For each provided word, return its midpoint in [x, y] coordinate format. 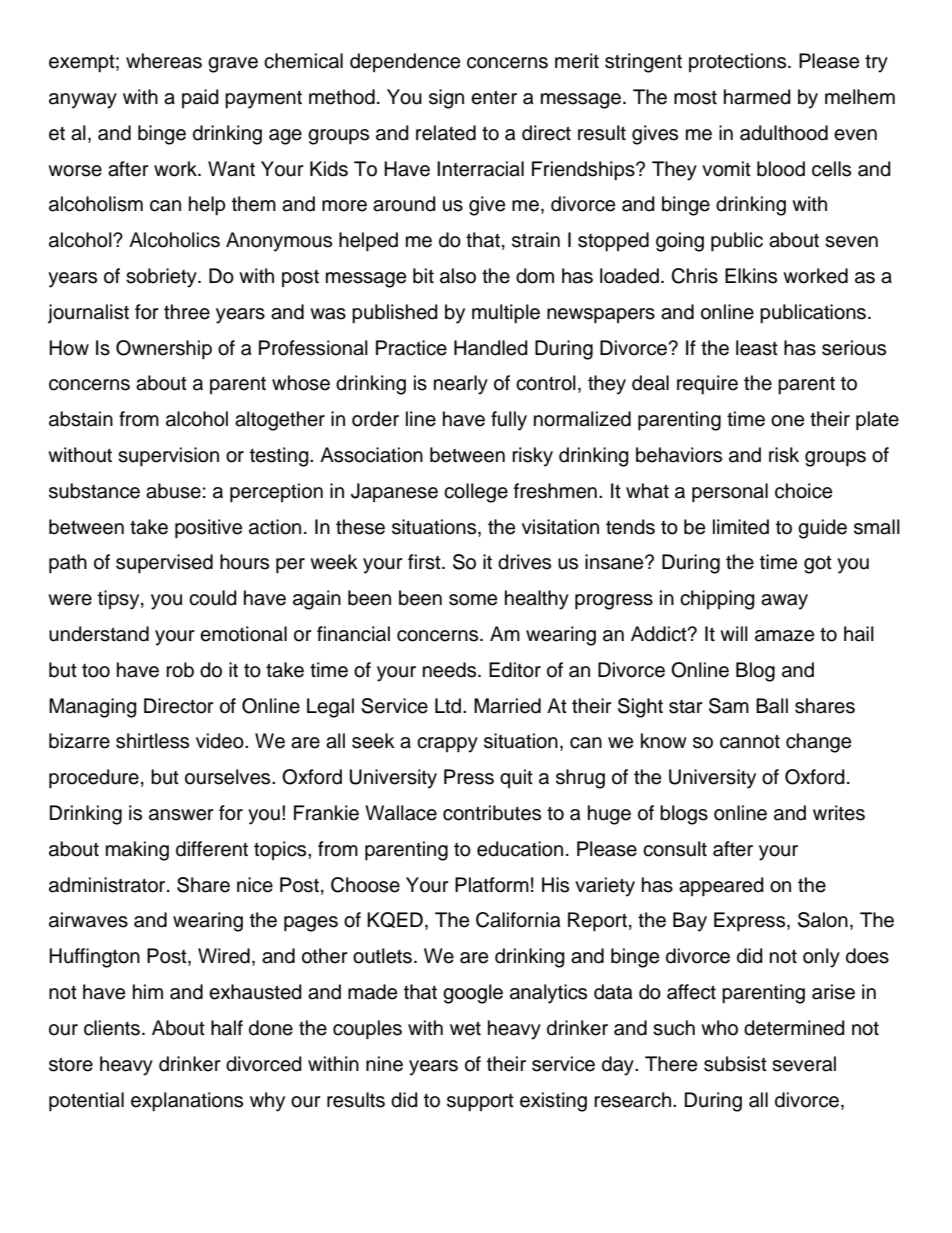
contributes [492, 813]
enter [494, 97]
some [473, 600]
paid [200, 98]
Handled [491, 348]
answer [181, 815]
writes [839, 813]
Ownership [164, 350]
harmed [757, 97]
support [480, 1103]
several [804, 1064]
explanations [187, 1102]
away [784, 602]
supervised [164, 564]
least [757, 348]
